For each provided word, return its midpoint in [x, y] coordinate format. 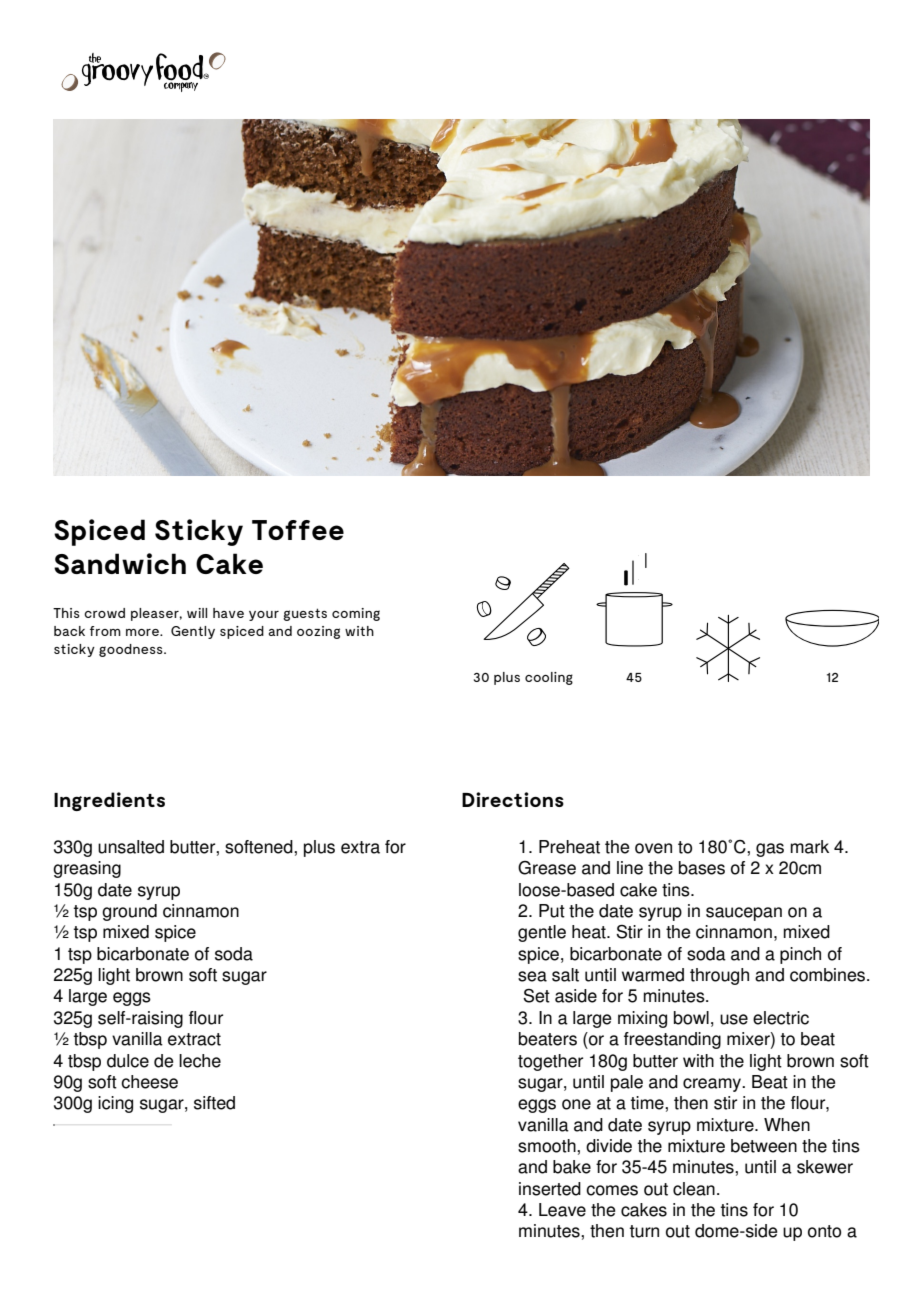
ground [129, 912]
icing [115, 1104]
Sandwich [120, 563]
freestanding [672, 1040]
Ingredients [109, 801]
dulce [128, 1061]
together [550, 1062]
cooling [549, 678]
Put [552, 911]
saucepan [744, 914]
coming [356, 614]
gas [770, 850]
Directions [513, 799]
